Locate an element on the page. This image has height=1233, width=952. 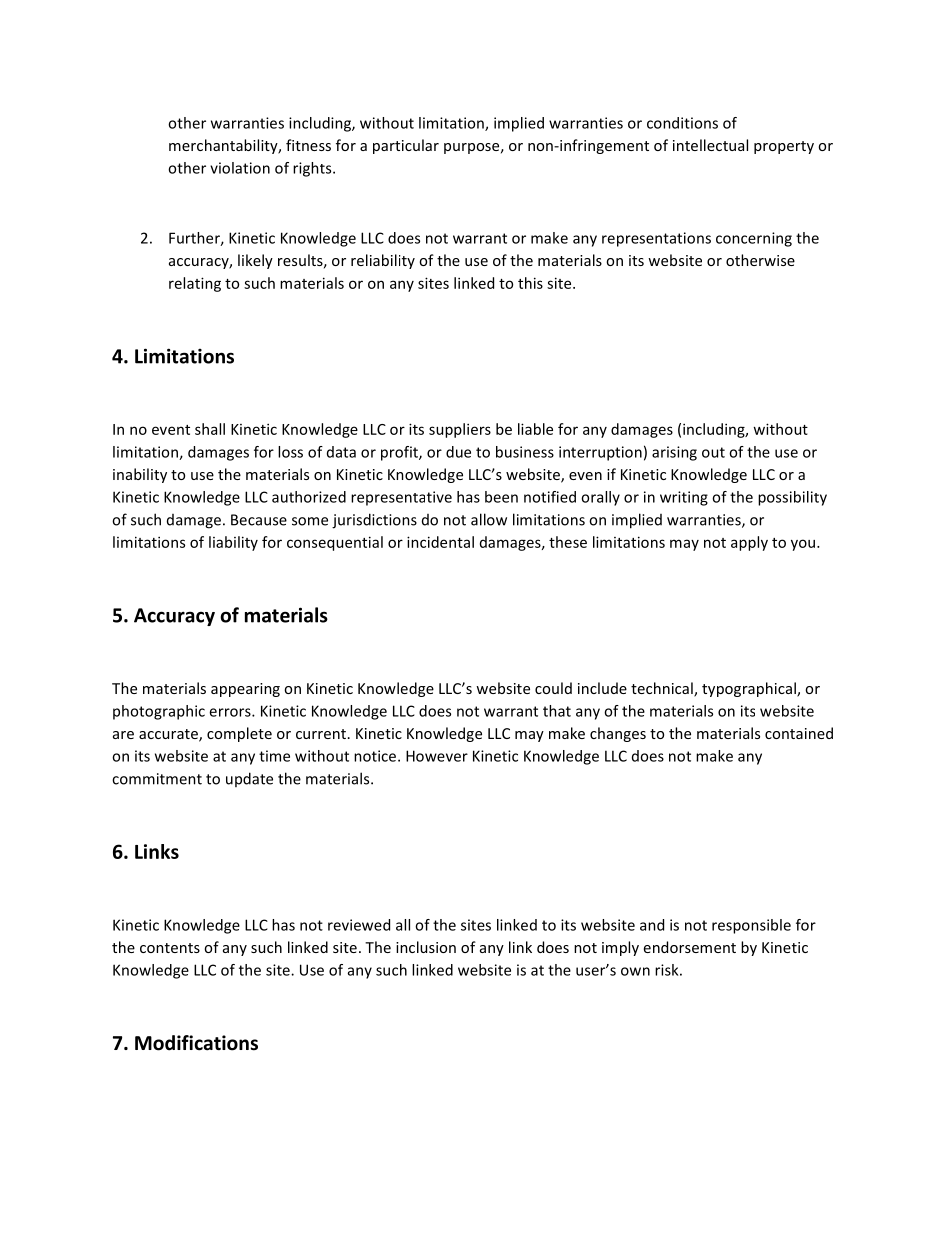
shall is located at coordinates (210, 429).
